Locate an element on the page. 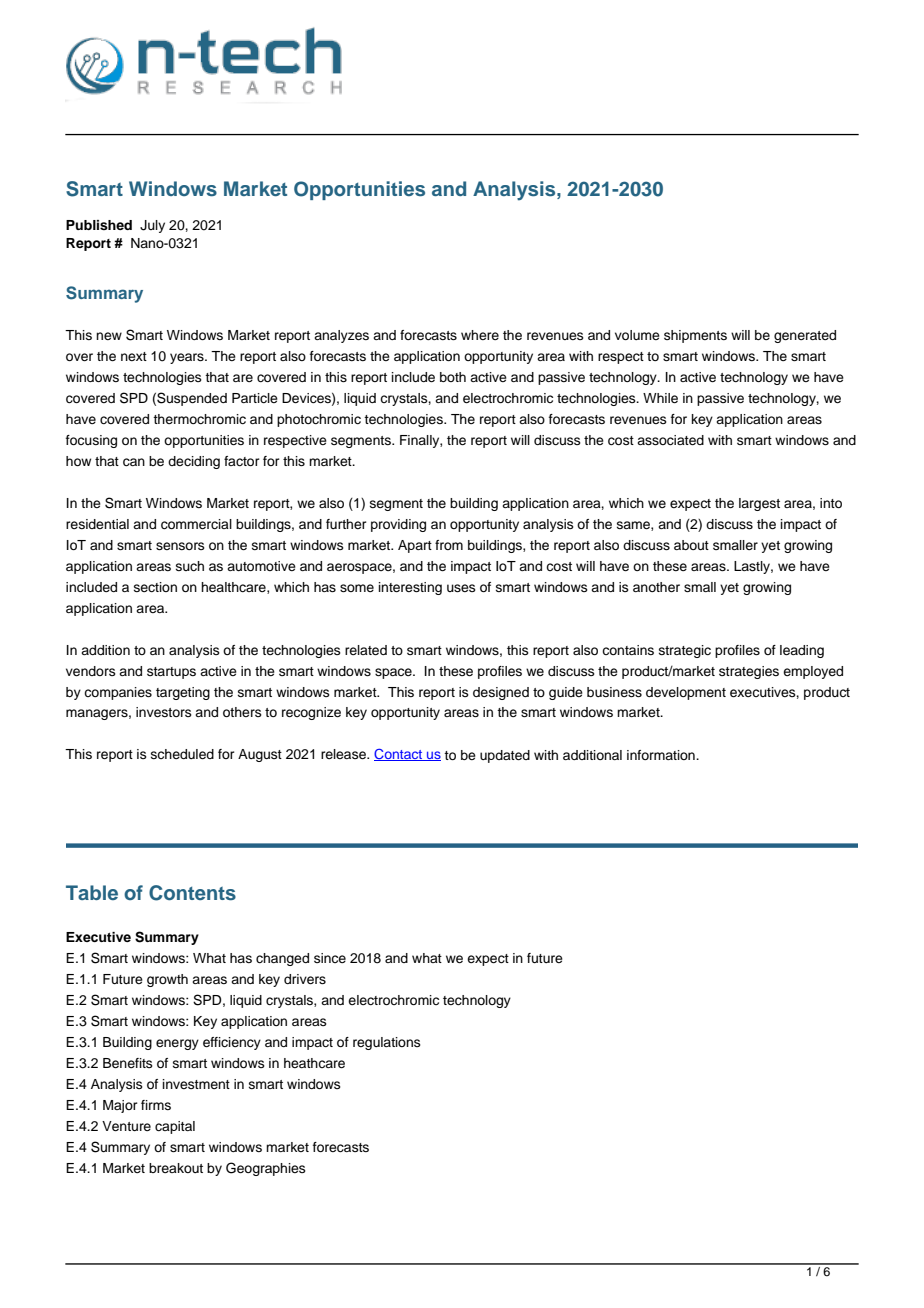 Image resolution: width=924 pixels, height=1308 pixels. largest is located at coordinates (759, 504).
